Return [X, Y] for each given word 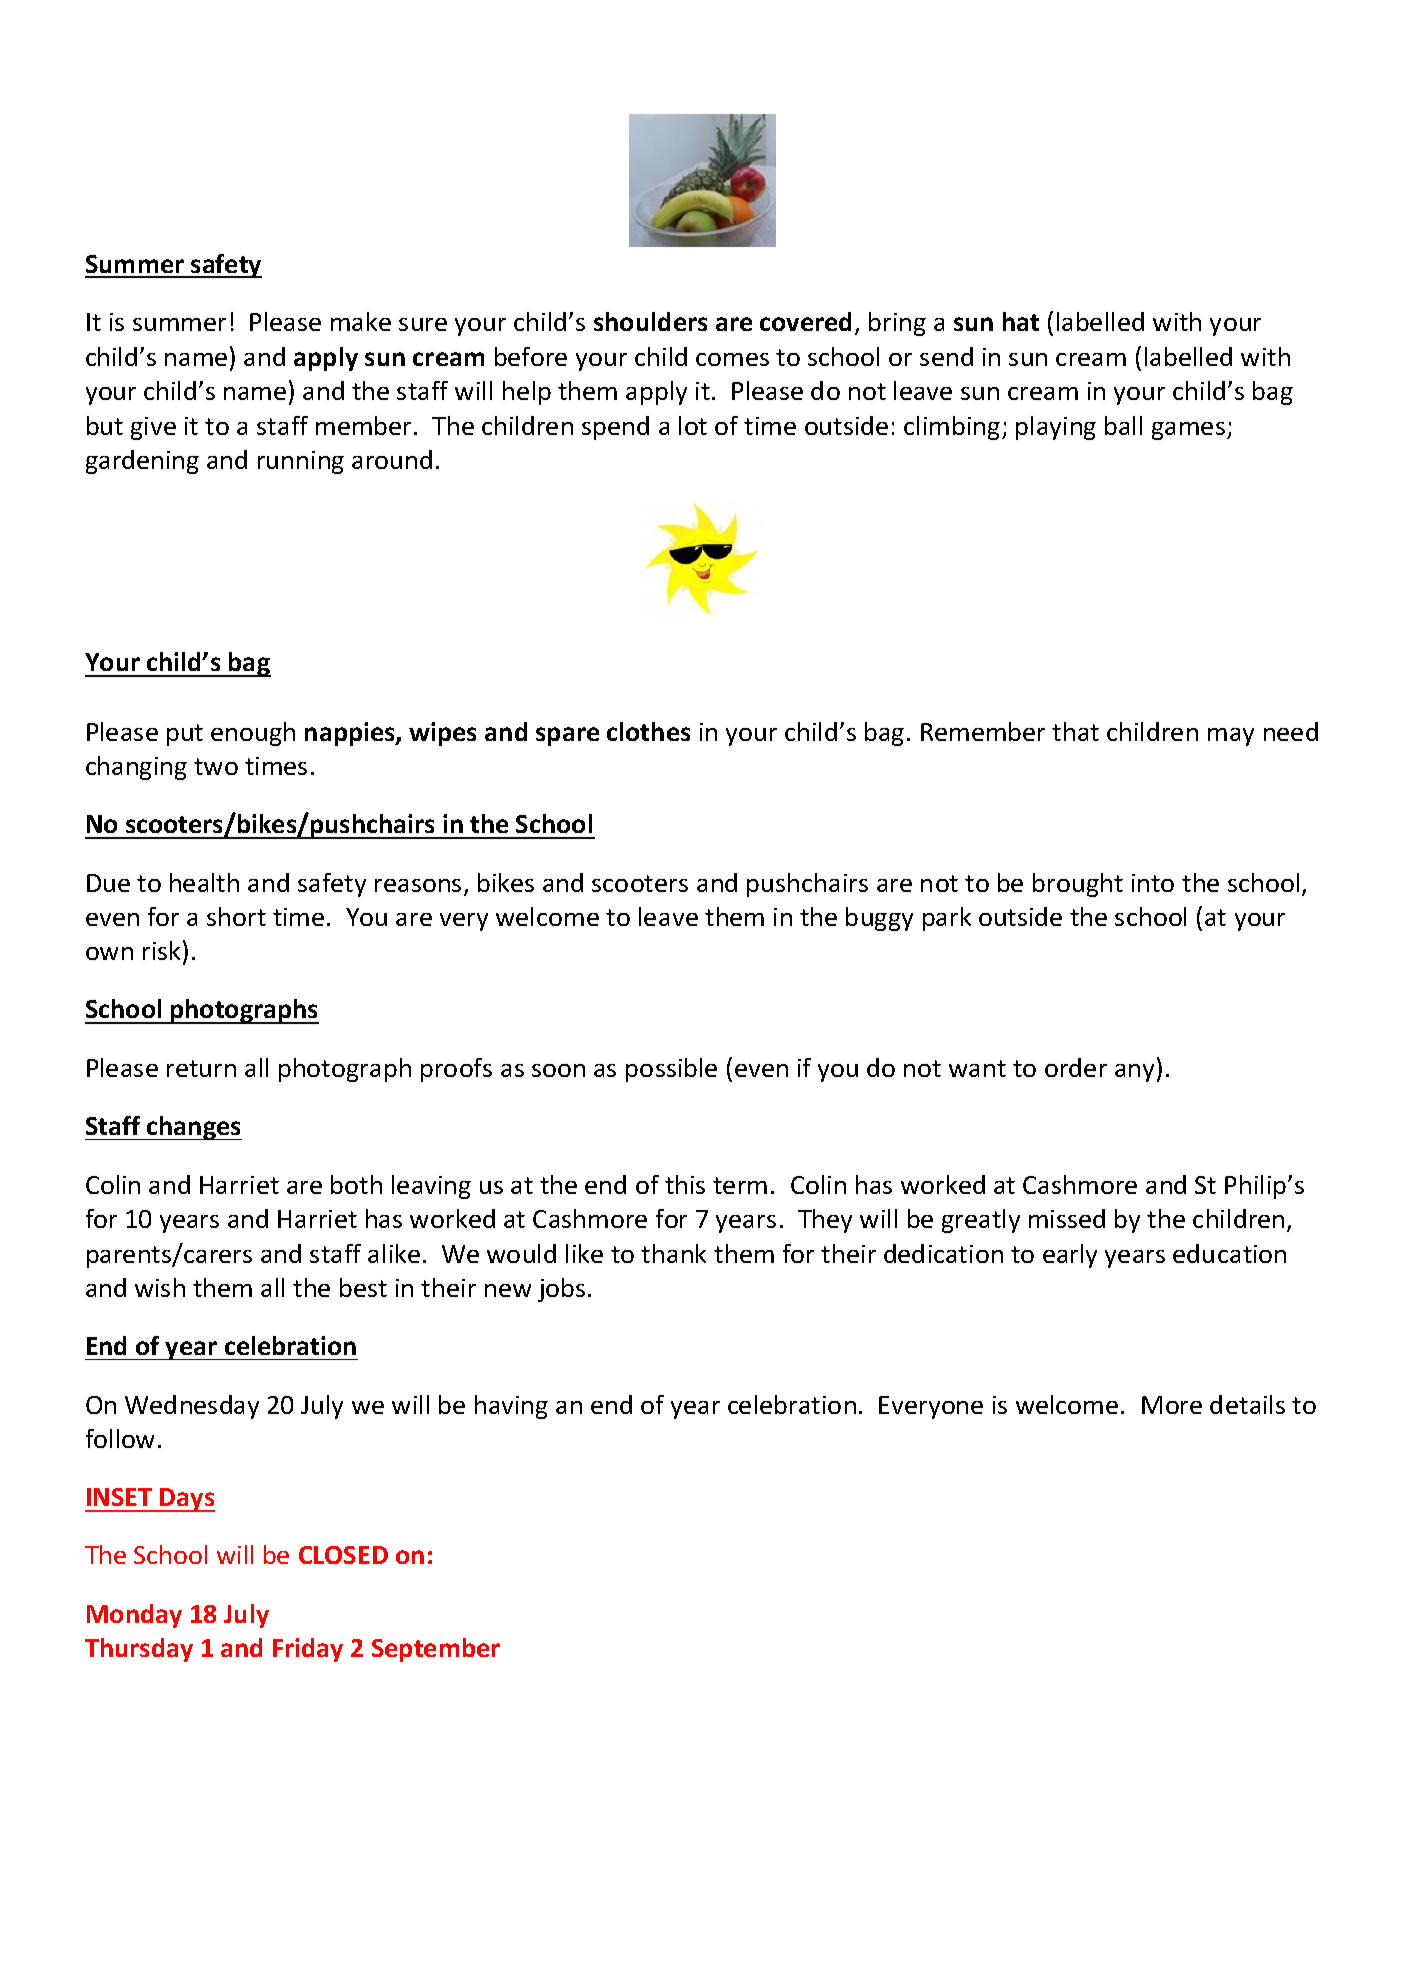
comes [732, 359]
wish [160, 1287]
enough [253, 734]
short [236, 916]
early [1070, 1256]
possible [671, 1070]
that [1075, 731]
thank [673, 1253]
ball [1123, 425]
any [1134, 1073]
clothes [648, 731]
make [361, 321]
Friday [308, 1650]
